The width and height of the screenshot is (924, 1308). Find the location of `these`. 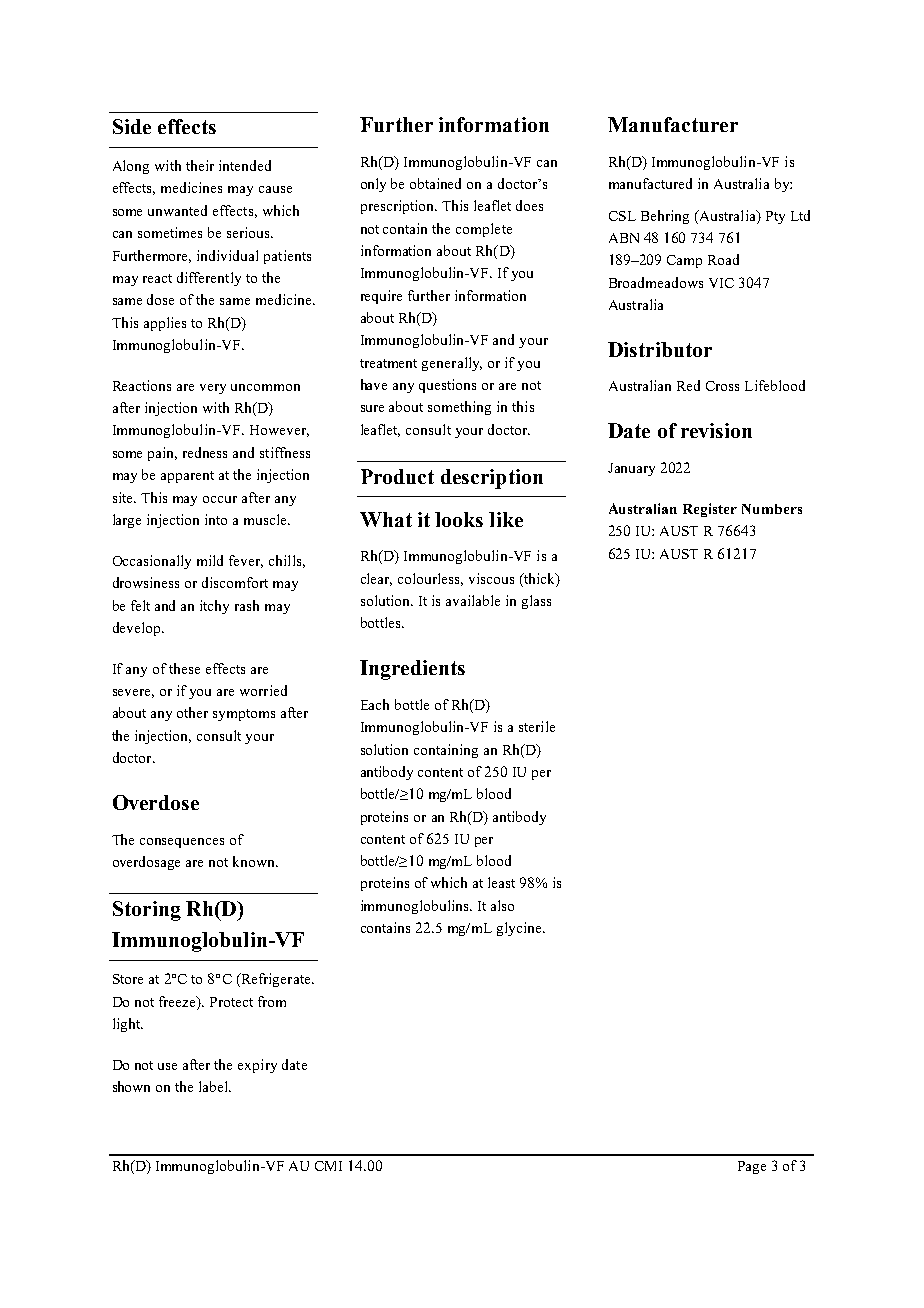

these is located at coordinates (184, 668).
